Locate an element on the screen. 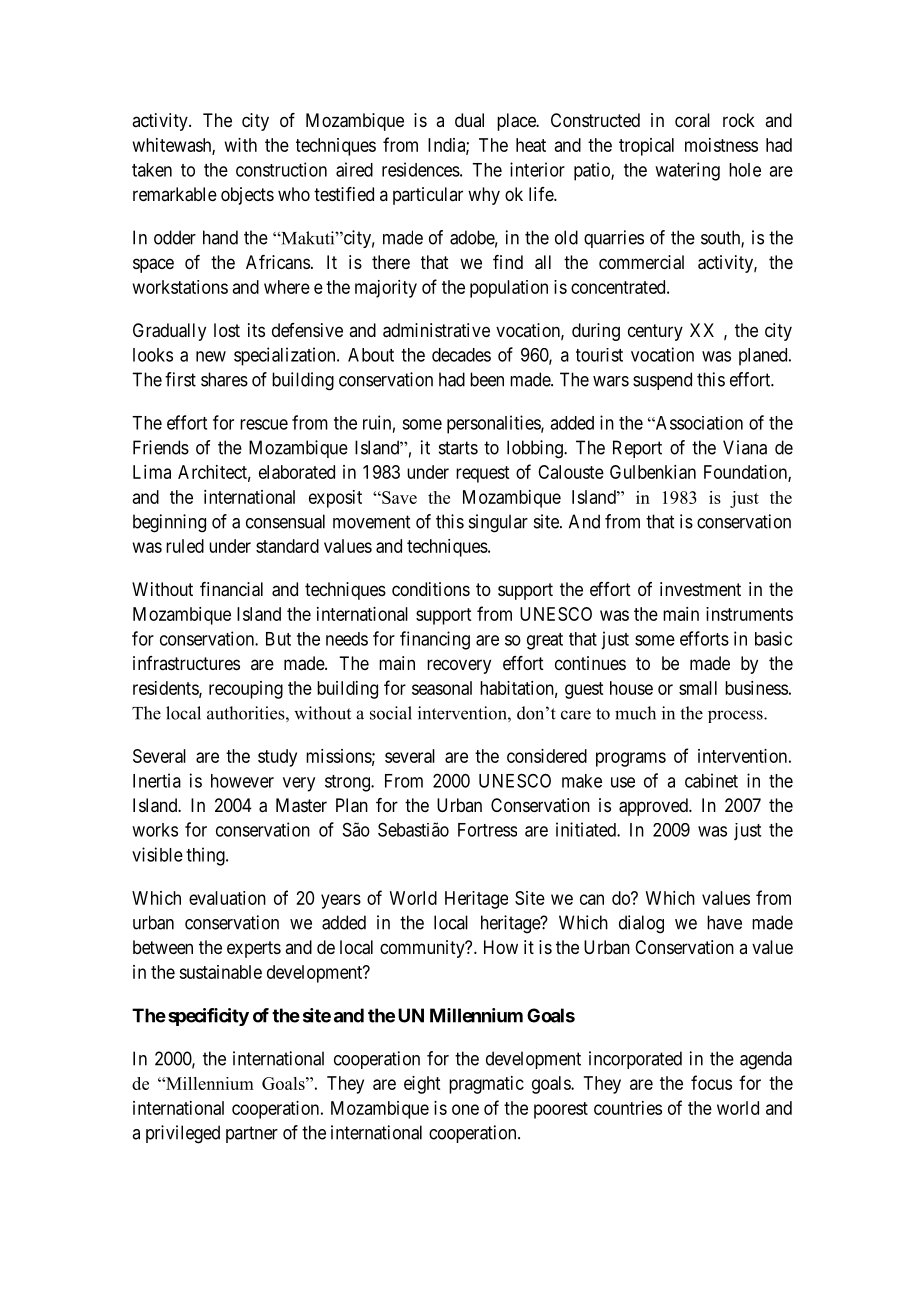 The height and width of the screenshot is (1308, 924). focus is located at coordinates (711, 1082).
